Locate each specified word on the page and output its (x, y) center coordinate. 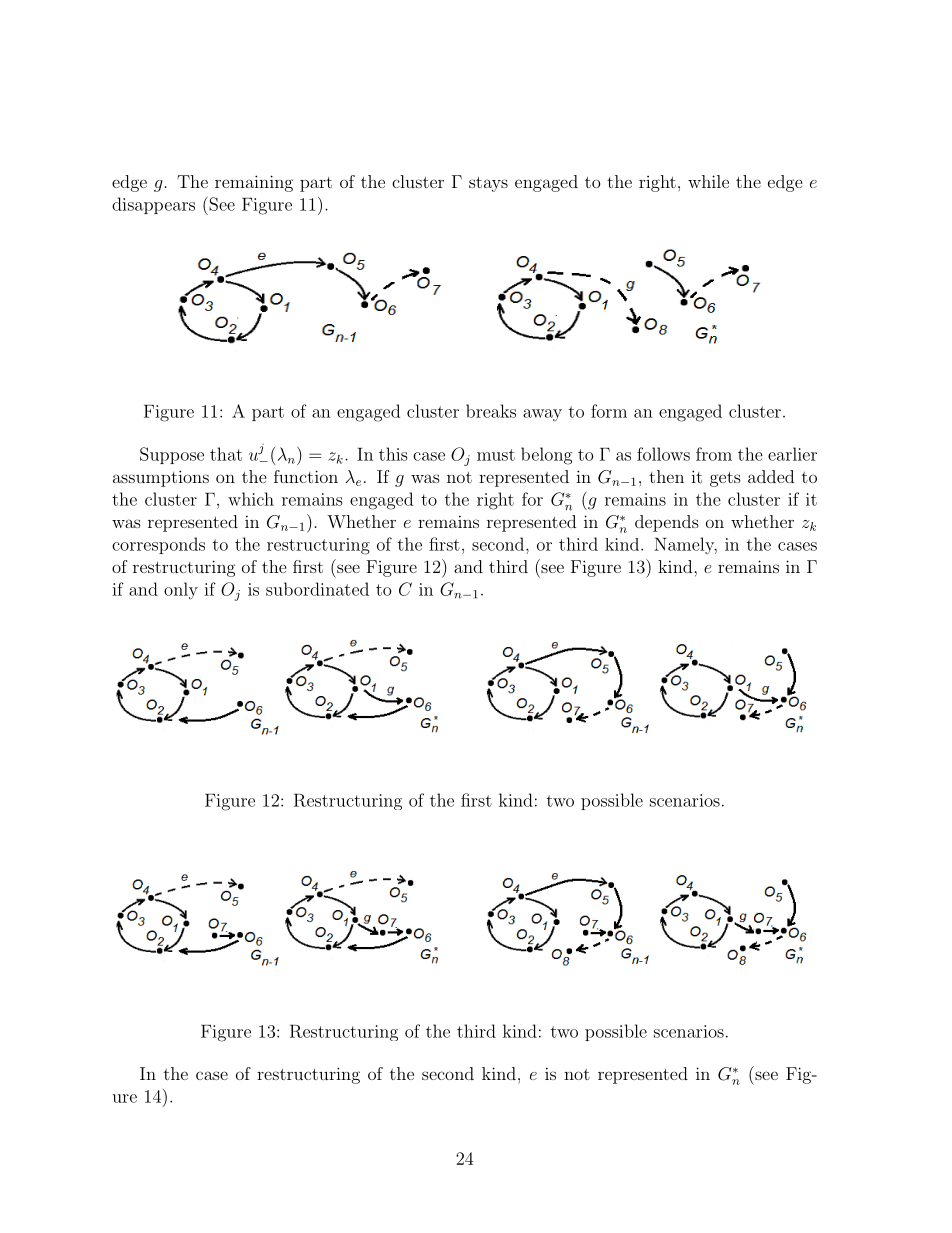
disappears (153, 205)
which (251, 499)
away (542, 415)
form (609, 411)
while (708, 181)
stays (488, 184)
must (496, 455)
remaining (254, 183)
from (714, 454)
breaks (491, 411)
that (226, 454)
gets (725, 479)
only (181, 591)
